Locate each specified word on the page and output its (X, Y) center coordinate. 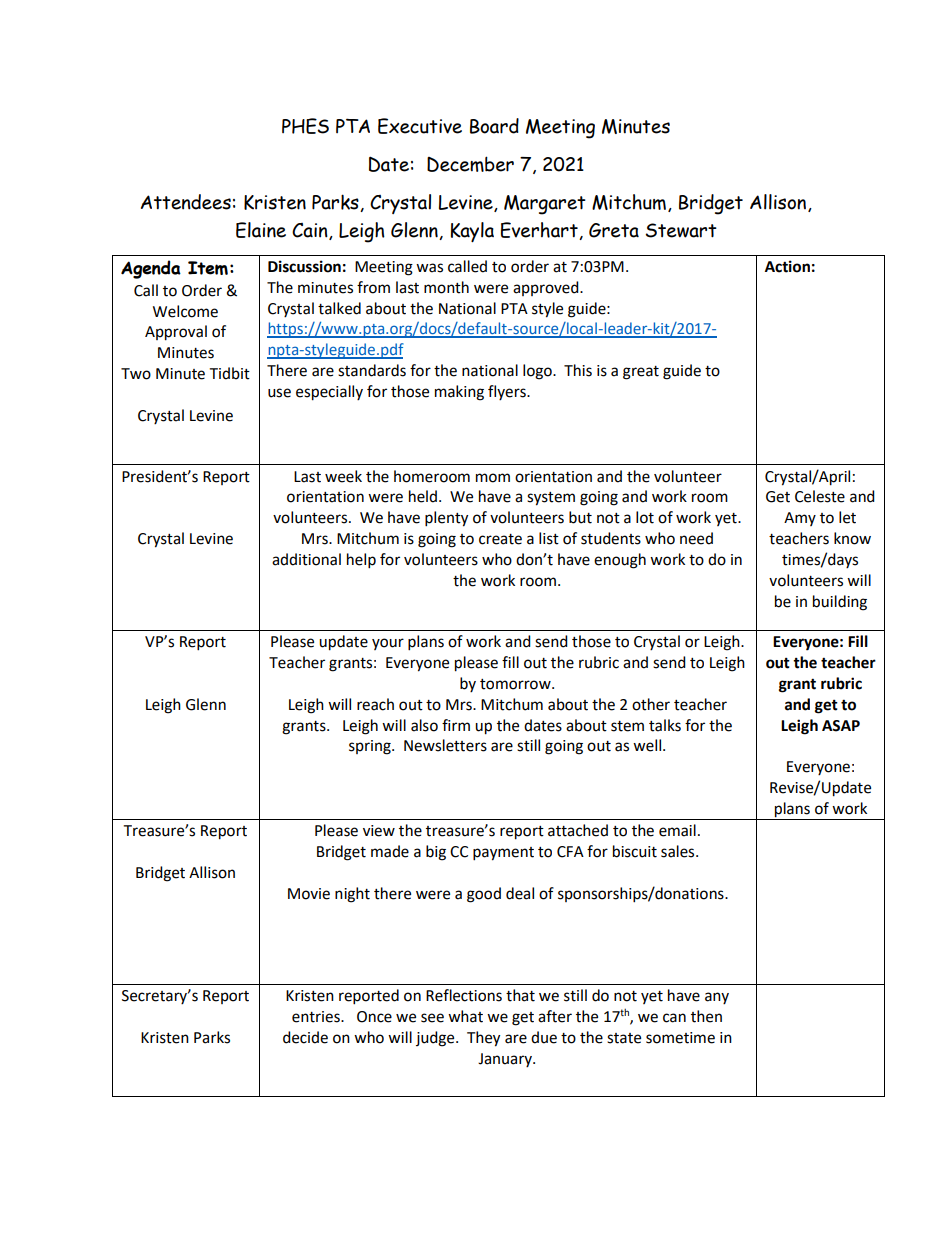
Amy (800, 519)
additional (306, 559)
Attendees (186, 202)
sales (679, 851)
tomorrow (516, 684)
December (470, 164)
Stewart (681, 230)
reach (375, 704)
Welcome (185, 311)
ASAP (841, 726)
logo (538, 372)
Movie (309, 894)
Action (787, 266)
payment (503, 854)
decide (305, 1037)
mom (493, 478)
